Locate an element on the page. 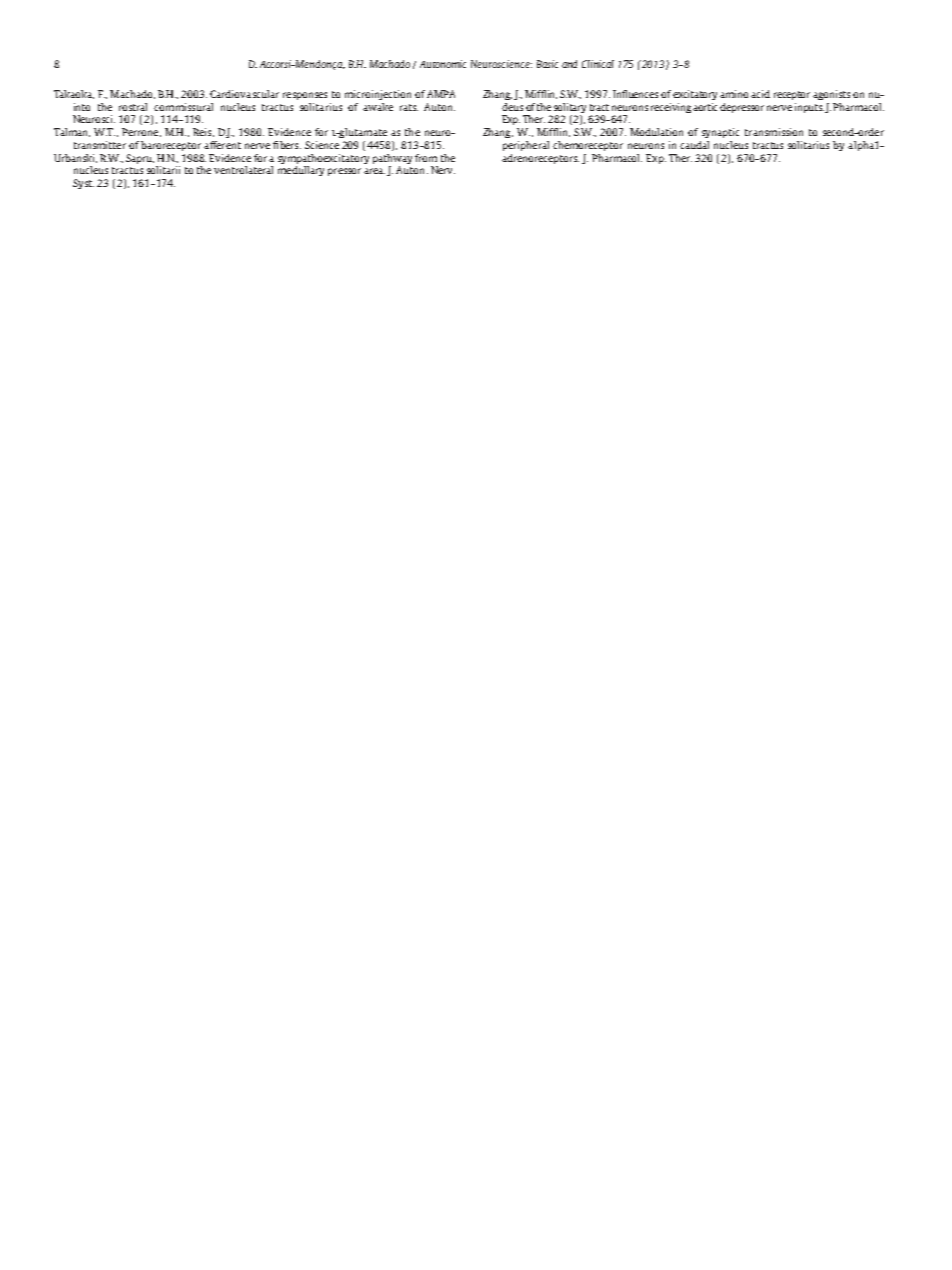  Cardiovascular is located at coordinates (244, 94).
